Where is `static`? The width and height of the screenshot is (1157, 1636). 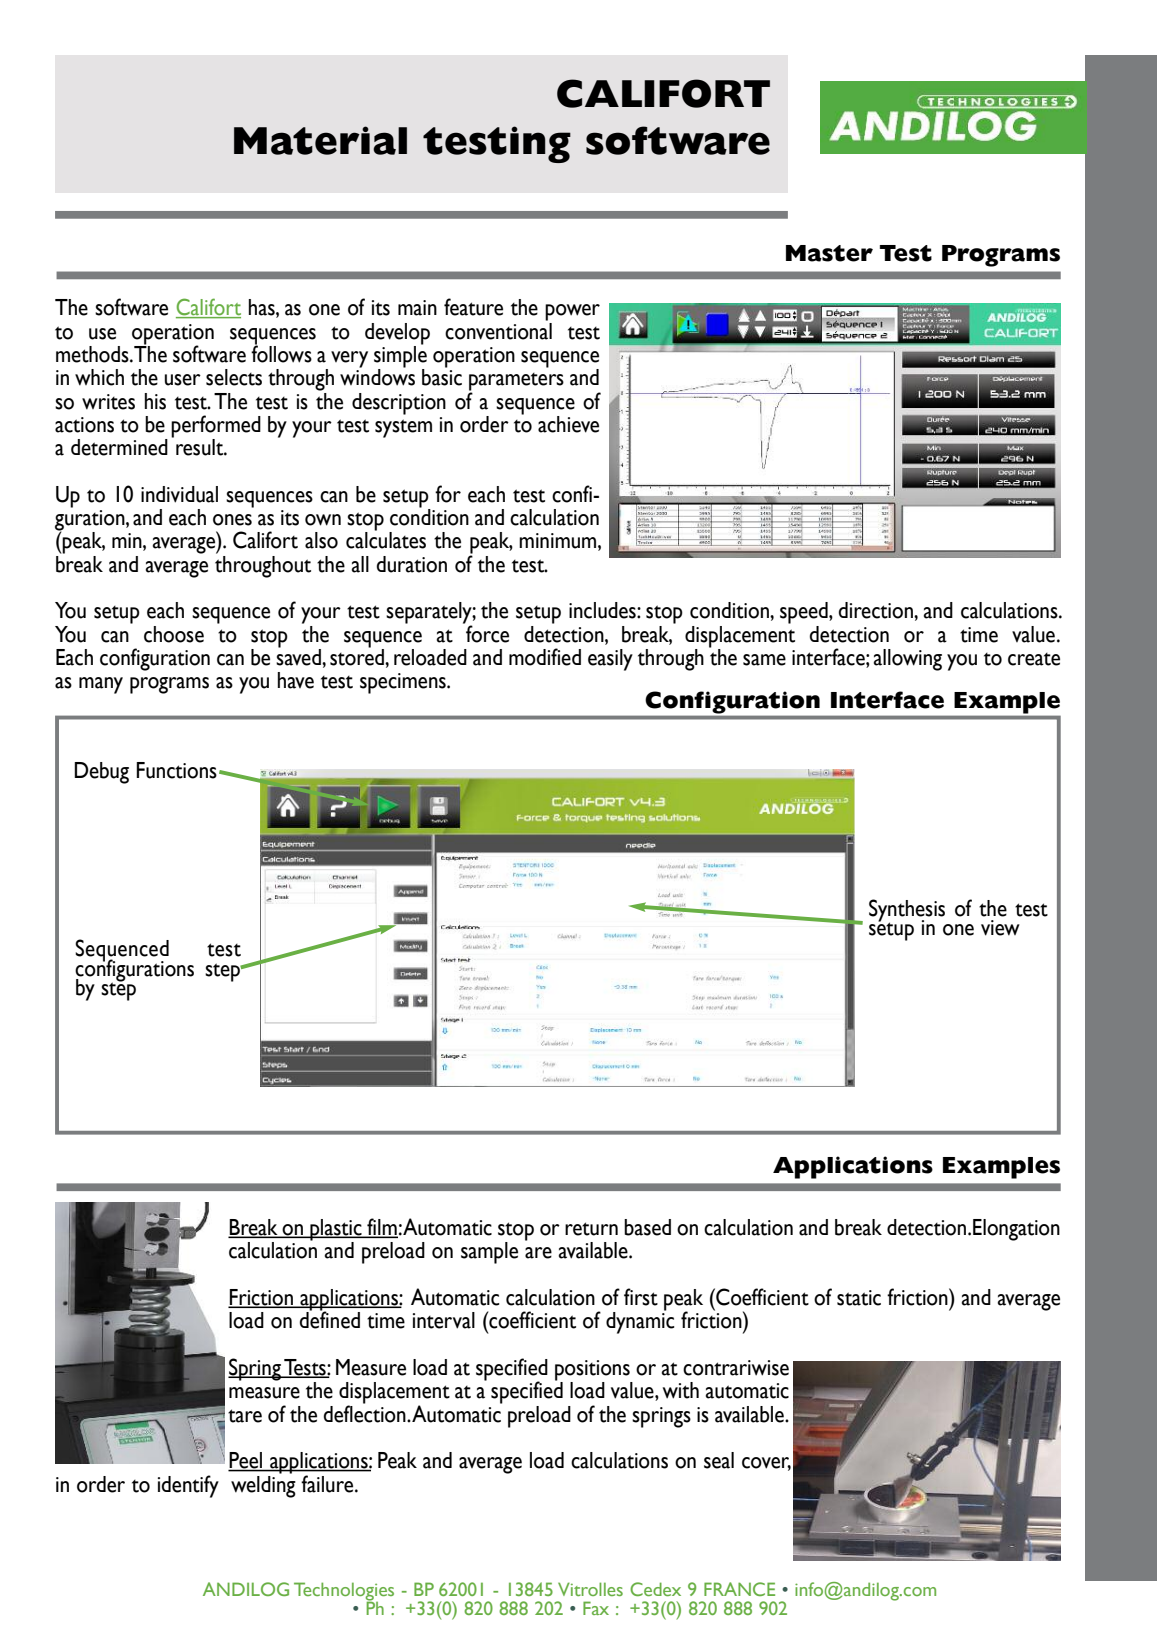 static is located at coordinates (859, 1298).
